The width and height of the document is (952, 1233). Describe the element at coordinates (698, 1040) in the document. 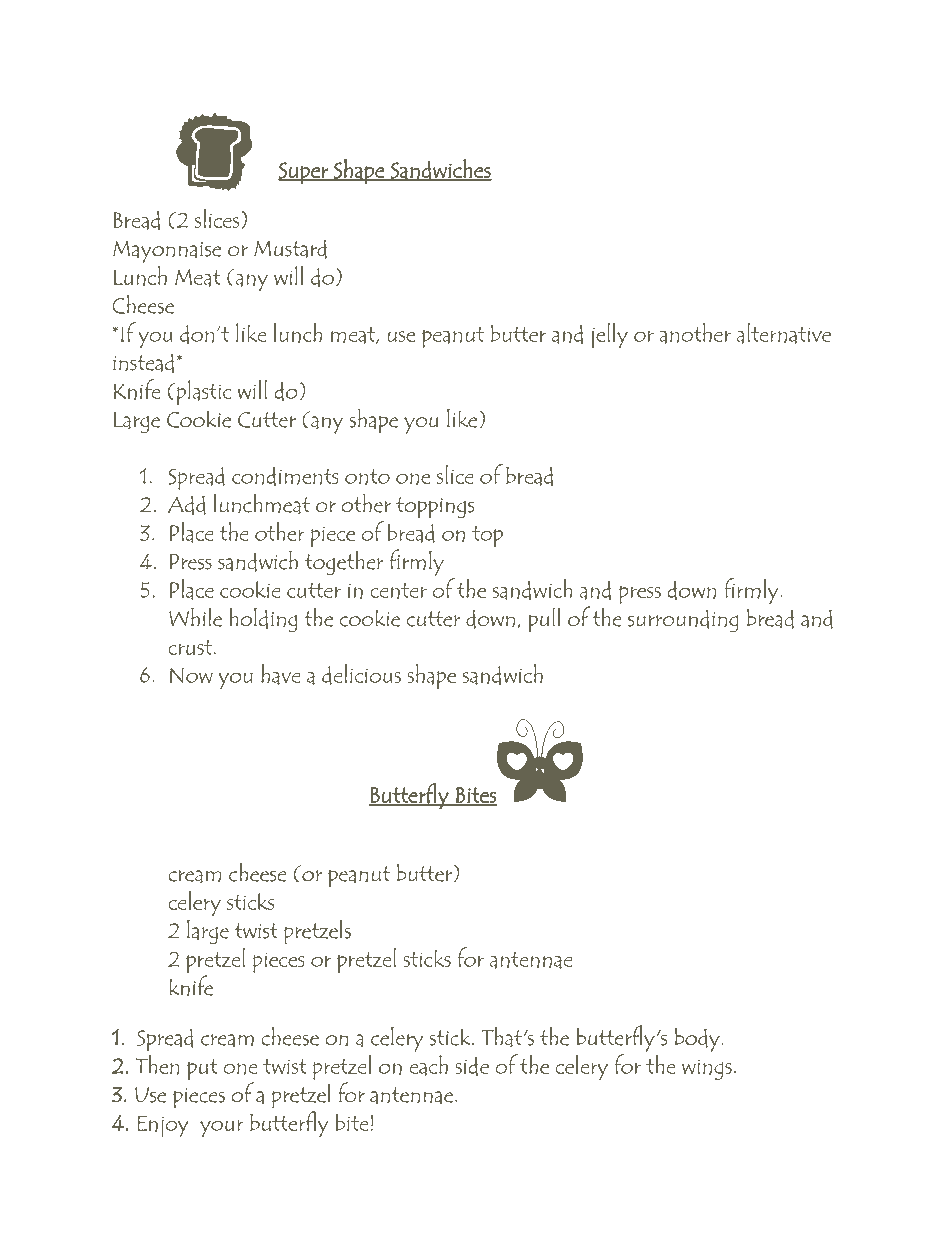

I see `body` at that location.
